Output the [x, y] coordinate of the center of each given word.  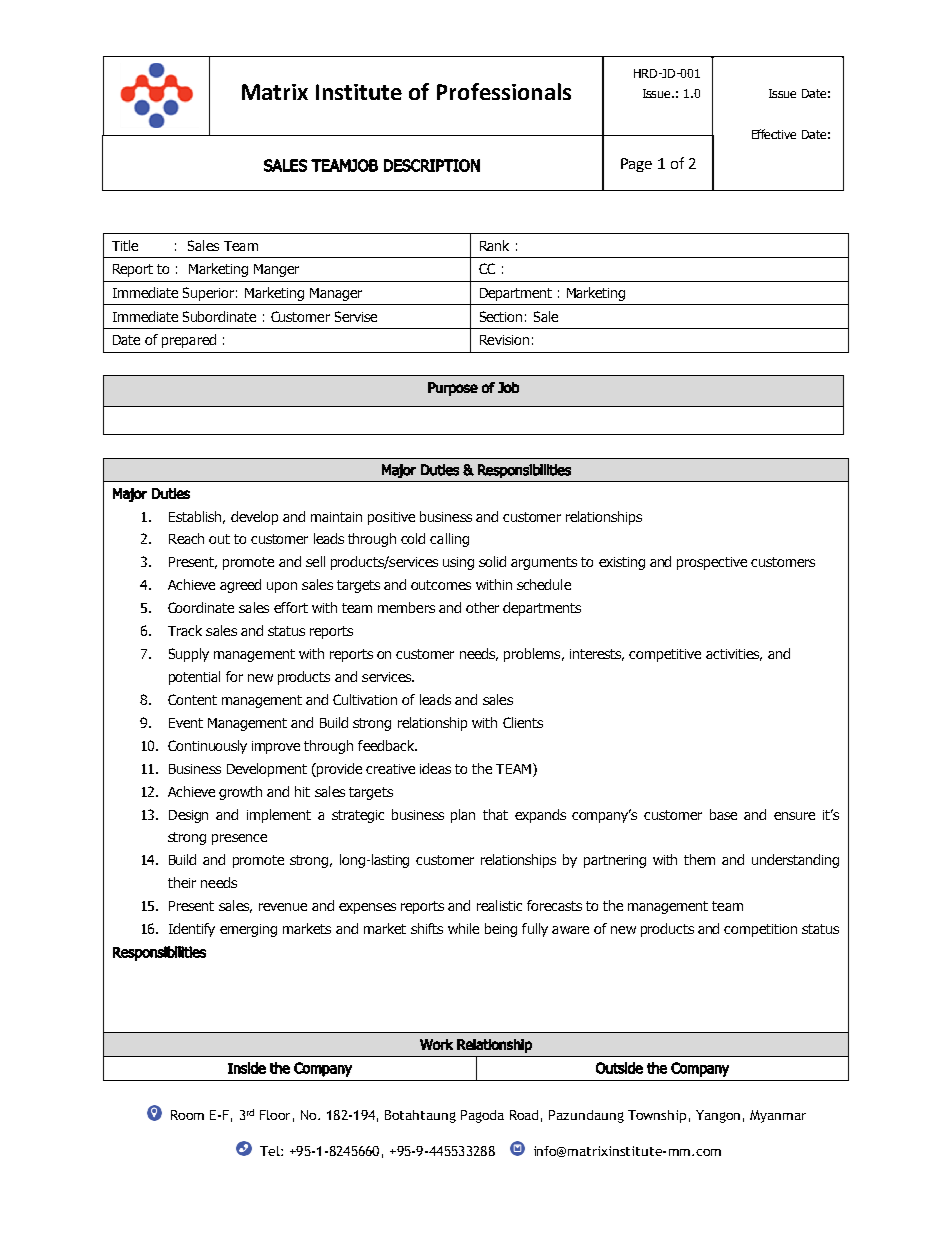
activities [734, 655]
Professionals [504, 91]
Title [125, 245]
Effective [774, 134]
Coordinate [201, 607]
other [482, 607]
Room [187, 1115]
